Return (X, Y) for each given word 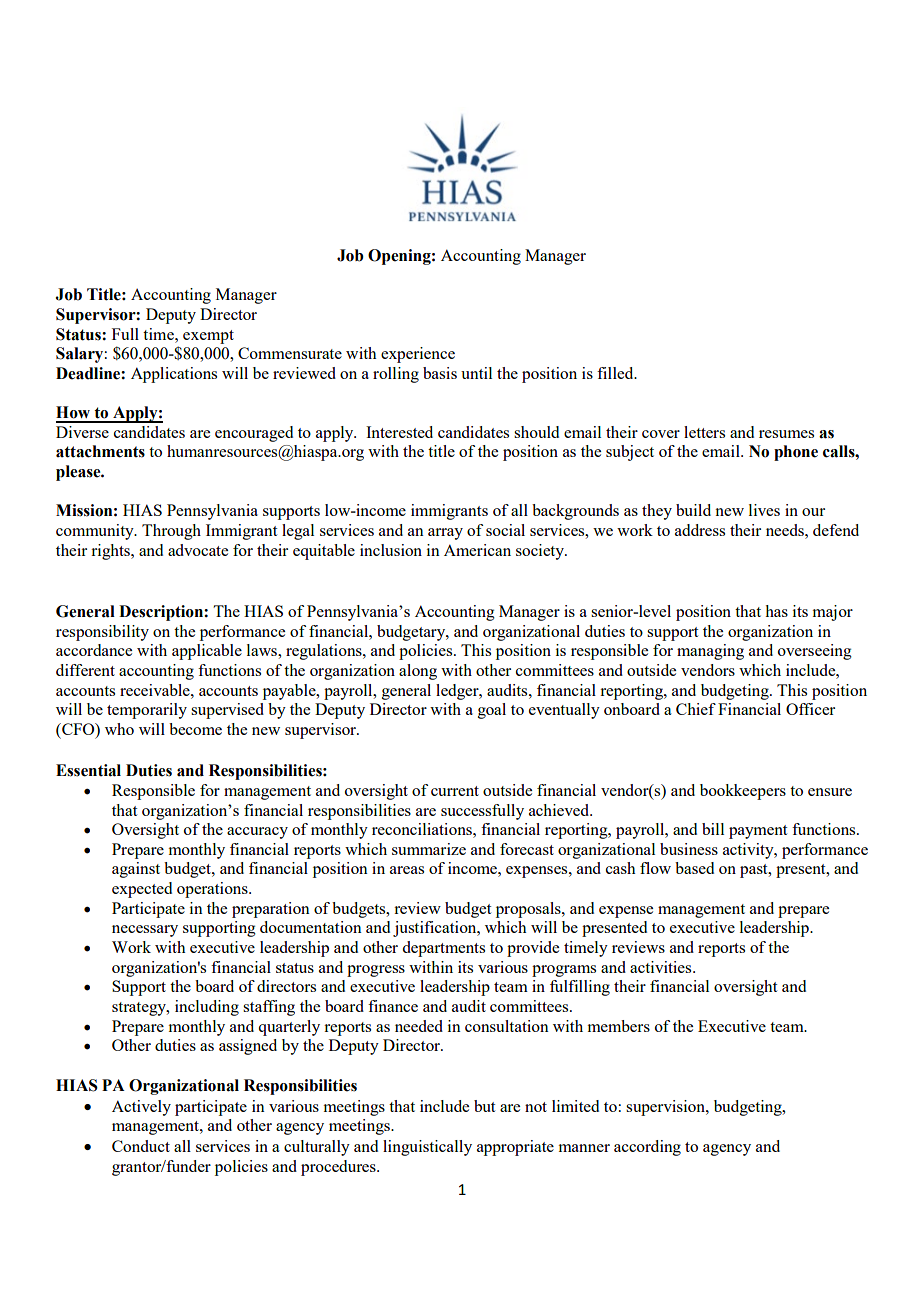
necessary (145, 931)
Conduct (141, 1146)
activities (662, 967)
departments (443, 949)
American (477, 550)
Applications (174, 375)
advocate (198, 550)
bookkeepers (743, 792)
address (700, 530)
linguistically (427, 1148)
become (195, 729)
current (455, 791)
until (476, 373)
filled (616, 373)
